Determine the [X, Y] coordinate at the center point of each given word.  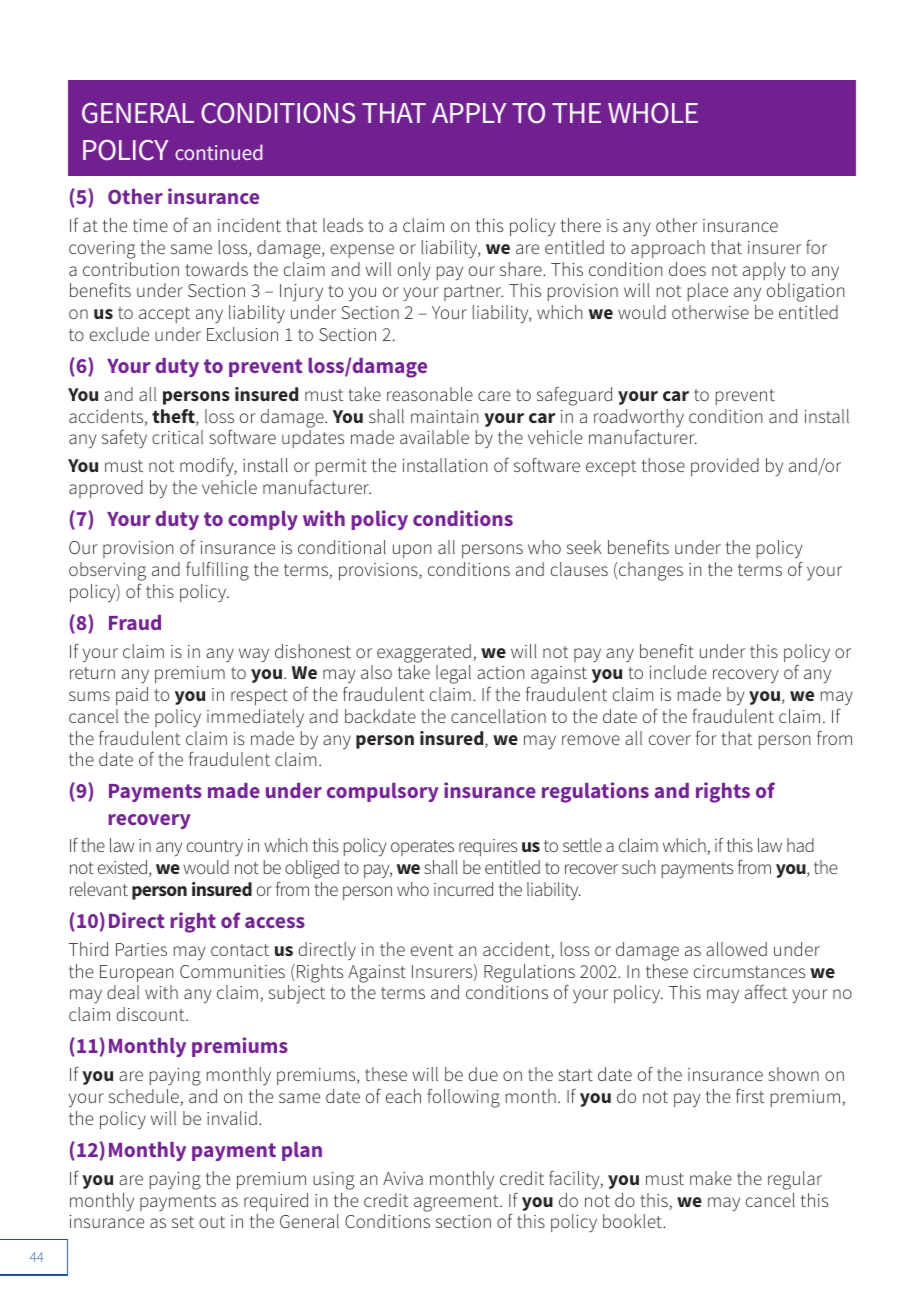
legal [453, 674]
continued [218, 152]
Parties [141, 949]
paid [132, 696]
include [678, 672]
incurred [463, 889]
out [212, 1222]
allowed [736, 949]
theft [174, 417]
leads [343, 225]
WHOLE [653, 113]
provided [725, 467]
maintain [445, 416]
